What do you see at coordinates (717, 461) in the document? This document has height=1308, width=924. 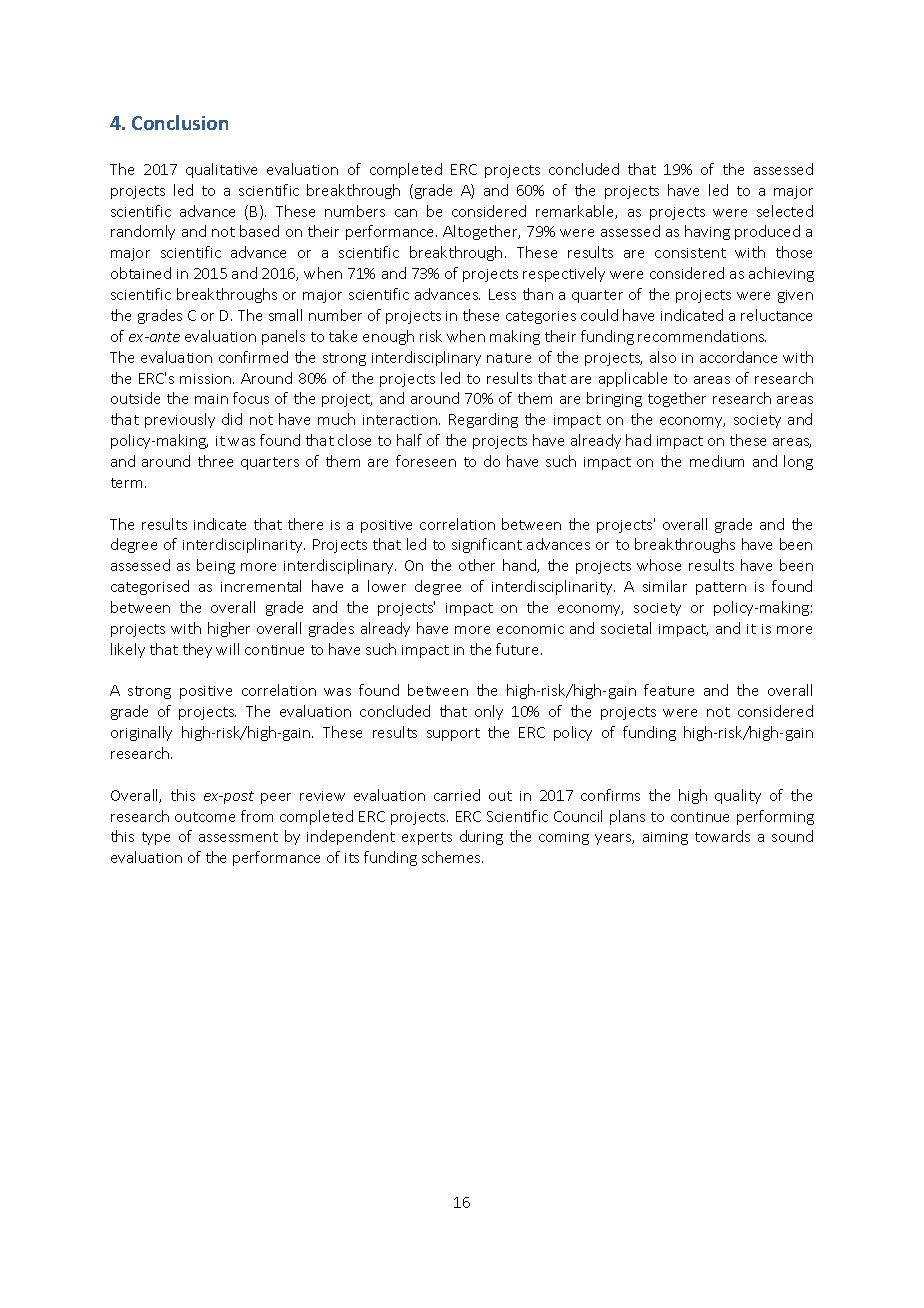 I see `medium` at bounding box center [717, 461].
